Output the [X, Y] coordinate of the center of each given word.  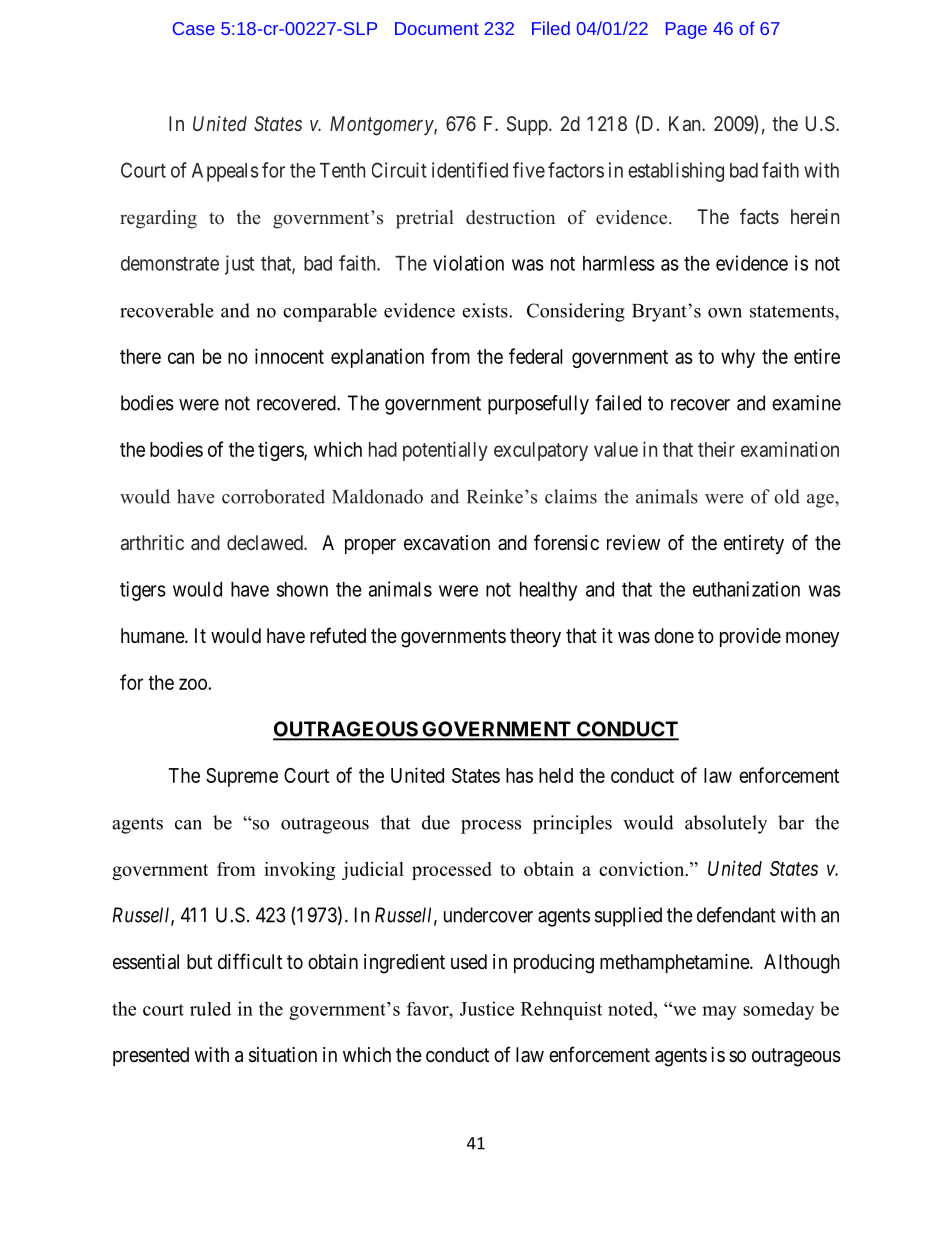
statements [793, 311]
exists [486, 310]
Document [437, 28]
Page [686, 30]
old [787, 496]
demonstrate [170, 263]
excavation [447, 543]
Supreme [242, 777]
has [519, 775]
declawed [266, 542]
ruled [210, 1009]
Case [194, 28]
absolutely [726, 824]
